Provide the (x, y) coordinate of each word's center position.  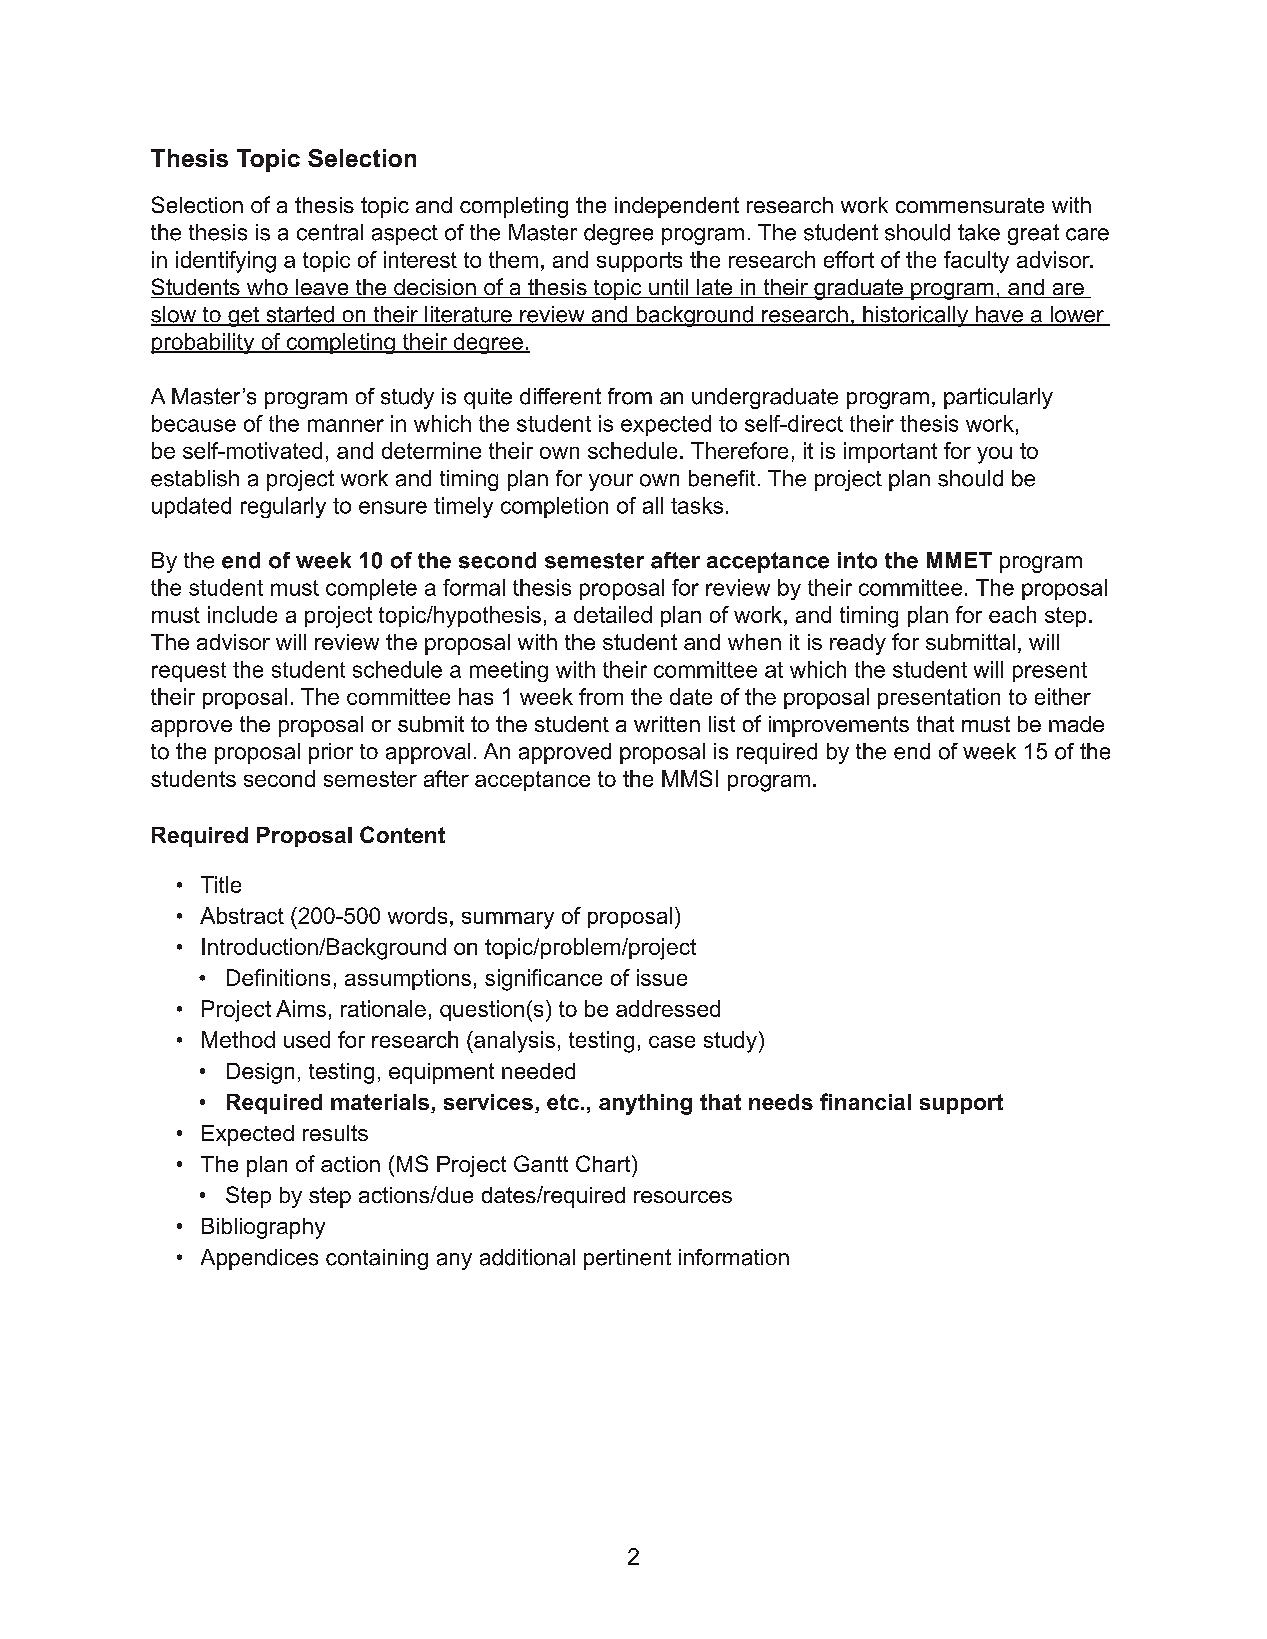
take (979, 232)
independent (677, 207)
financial (865, 1101)
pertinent (627, 1259)
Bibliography (263, 1228)
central (330, 232)
